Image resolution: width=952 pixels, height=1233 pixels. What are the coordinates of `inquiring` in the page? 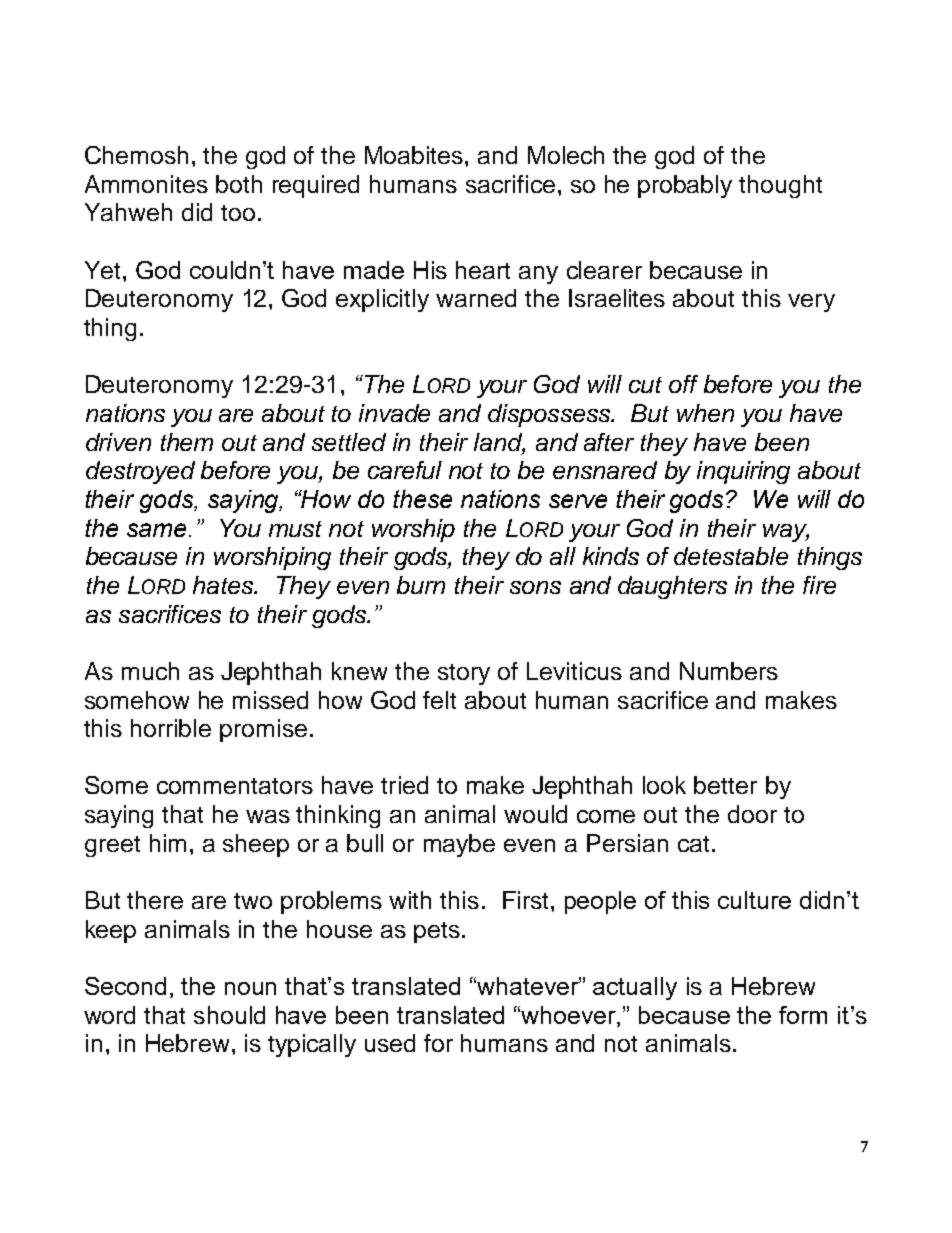 It's located at (743, 472).
